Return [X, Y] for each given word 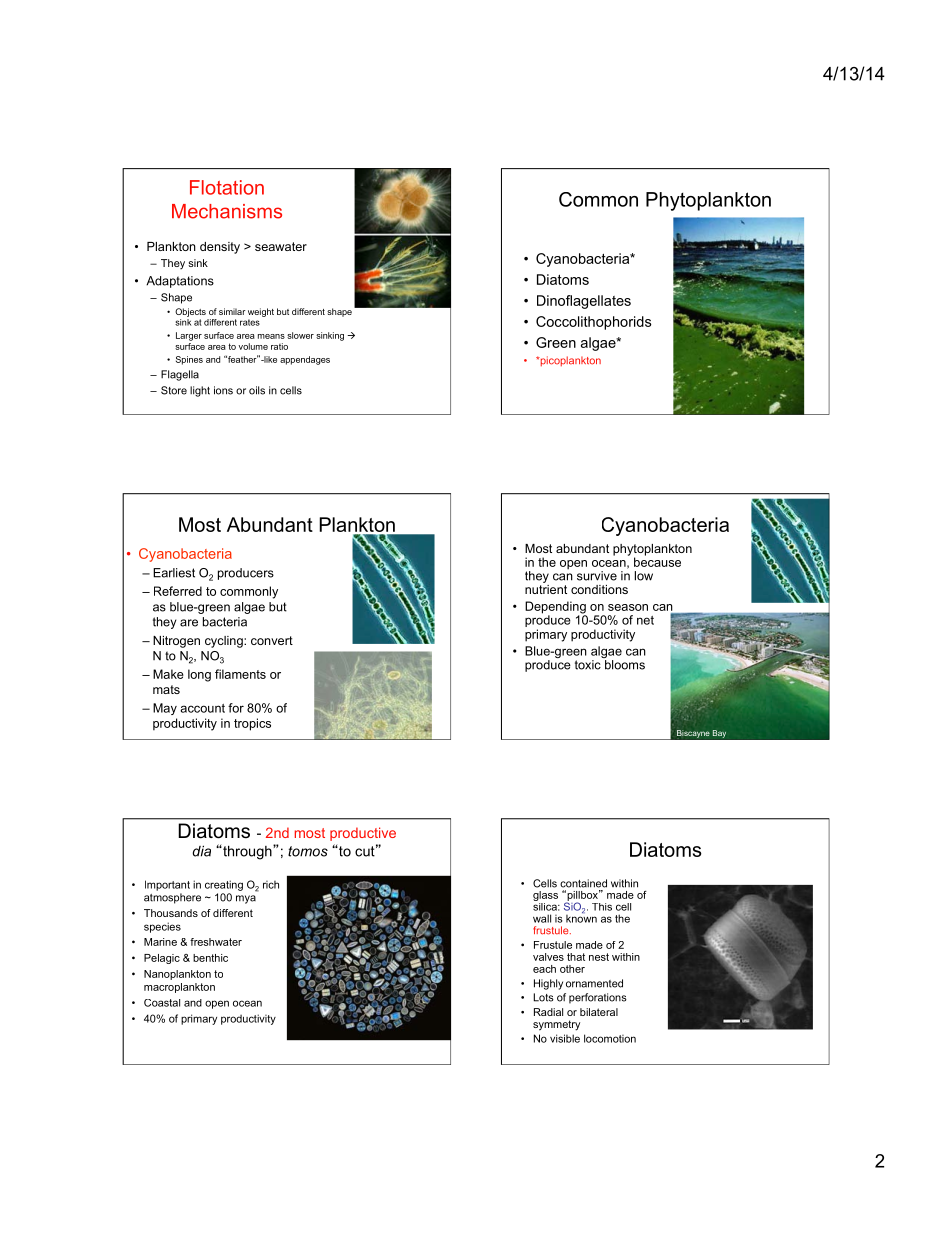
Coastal [162, 1003]
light [200, 391]
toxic [588, 665]
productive [363, 834]
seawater [281, 246]
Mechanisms [227, 211]
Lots [543, 997]
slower [300, 335]
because [657, 561]
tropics [252, 724]
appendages [305, 360]
